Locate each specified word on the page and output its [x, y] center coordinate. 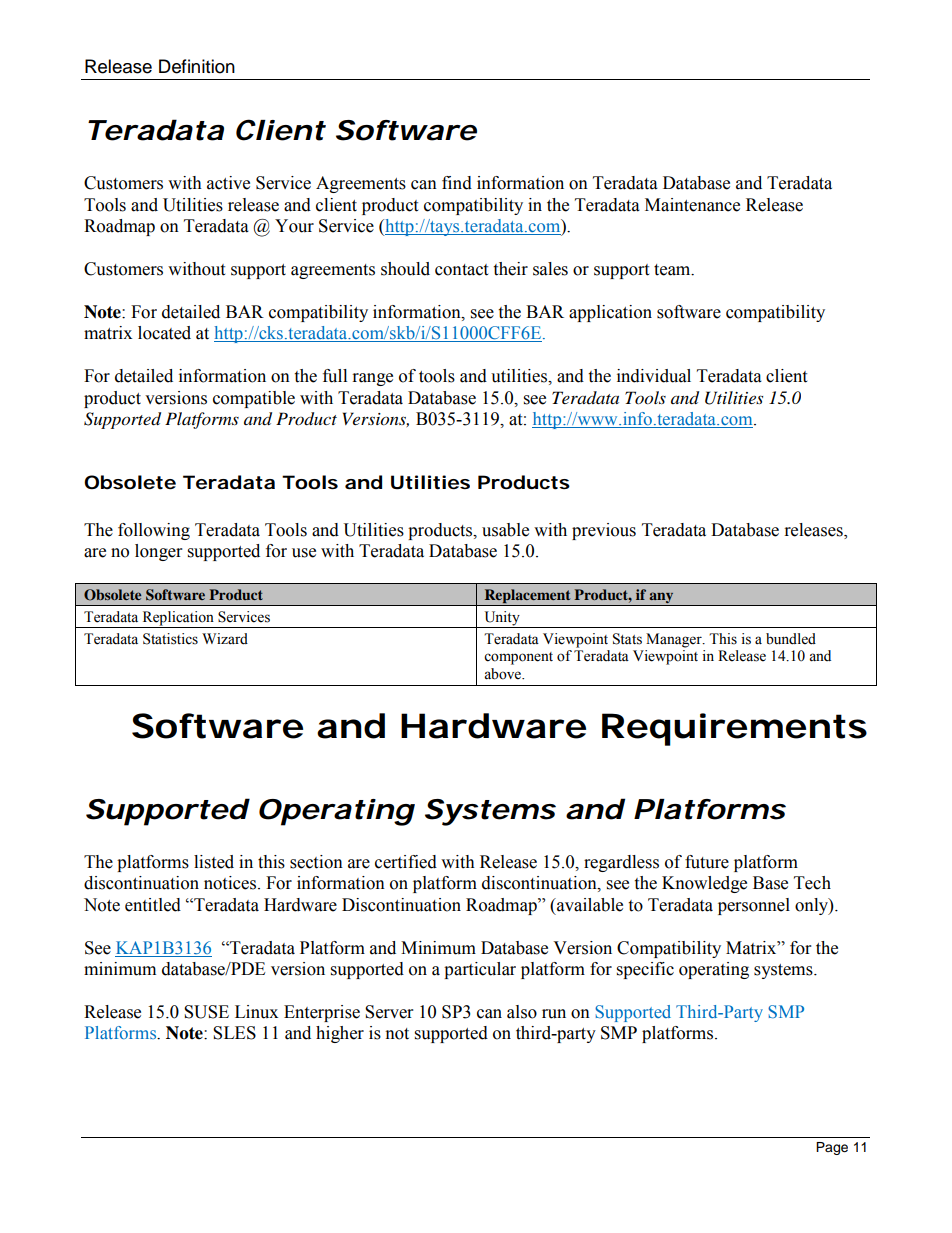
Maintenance [692, 205]
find [457, 183]
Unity [502, 619]
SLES [234, 1033]
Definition [197, 66]
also [522, 1012]
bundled [791, 639]
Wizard [225, 639]
